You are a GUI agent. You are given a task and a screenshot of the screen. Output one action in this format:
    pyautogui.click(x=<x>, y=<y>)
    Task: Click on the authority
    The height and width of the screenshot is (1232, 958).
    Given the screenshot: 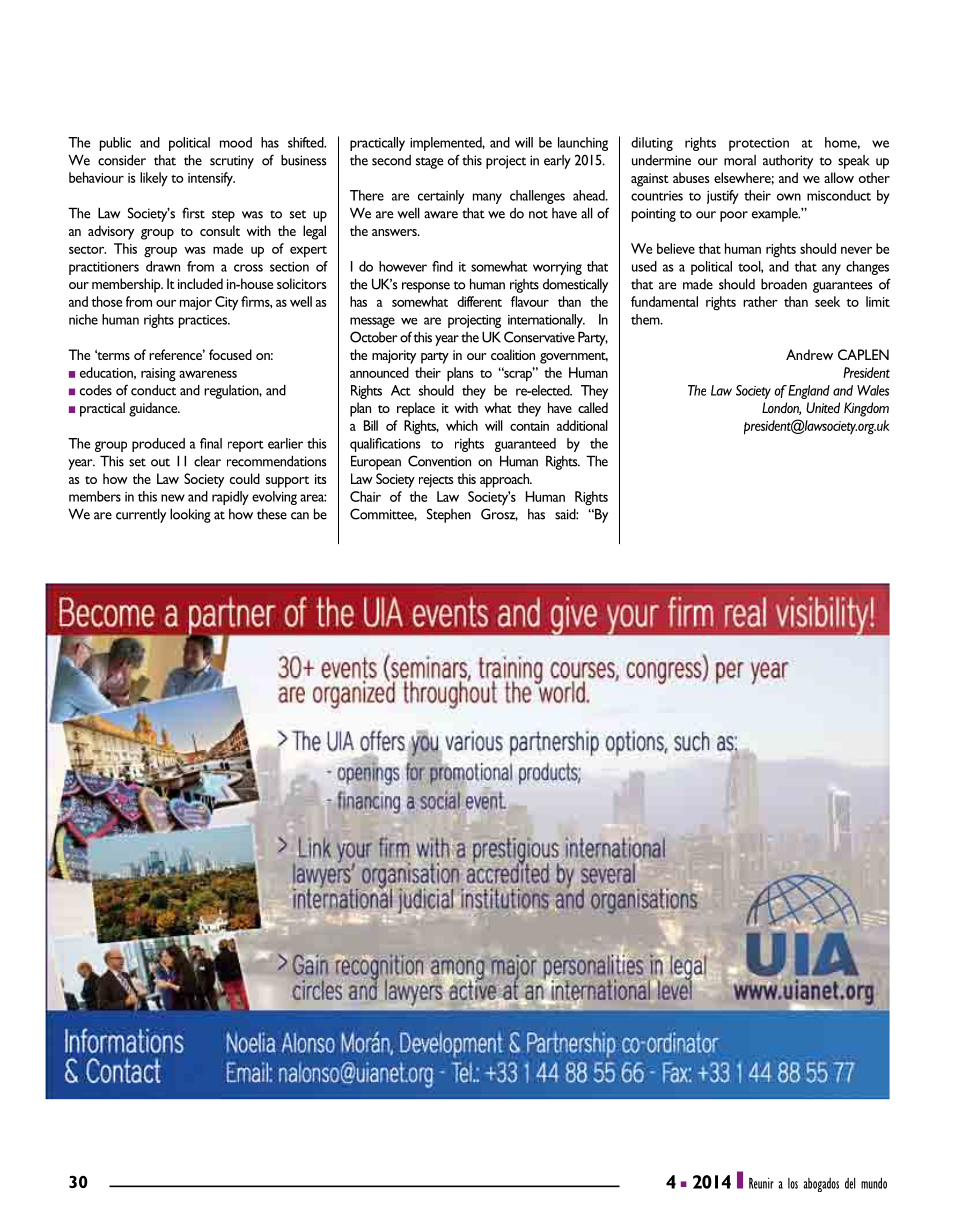 What is the action you would take?
    pyautogui.click(x=788, y=162)
